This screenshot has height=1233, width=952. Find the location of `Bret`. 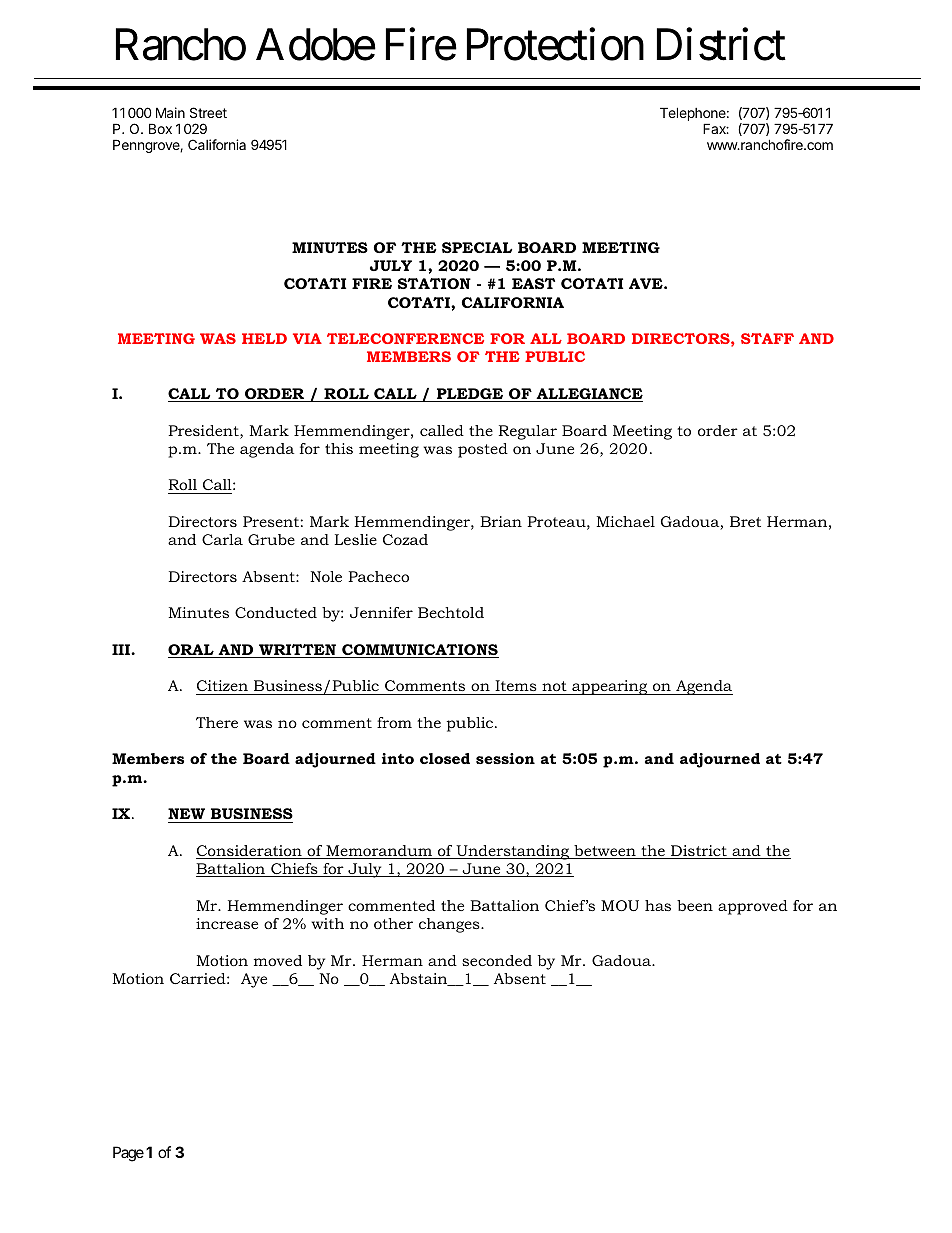

Bret is located at coordinates (745, 521).
